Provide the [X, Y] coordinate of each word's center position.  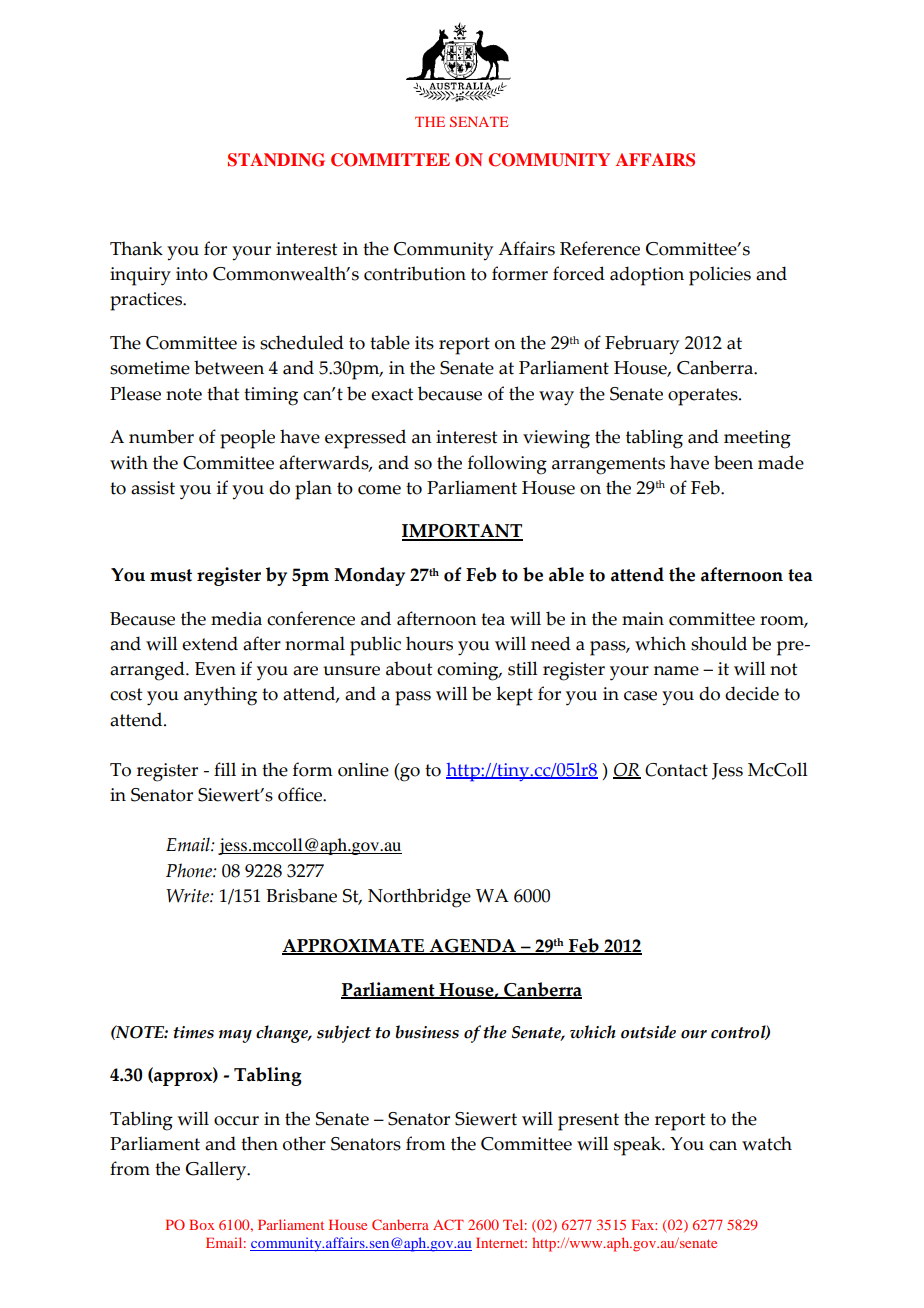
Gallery [217, 1171]
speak [638, 1146]
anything [220, 696]
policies [720, 276]
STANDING [276, 160]
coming [469, 671]
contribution [415, 273]
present [588, 1122]
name [676, 671]
